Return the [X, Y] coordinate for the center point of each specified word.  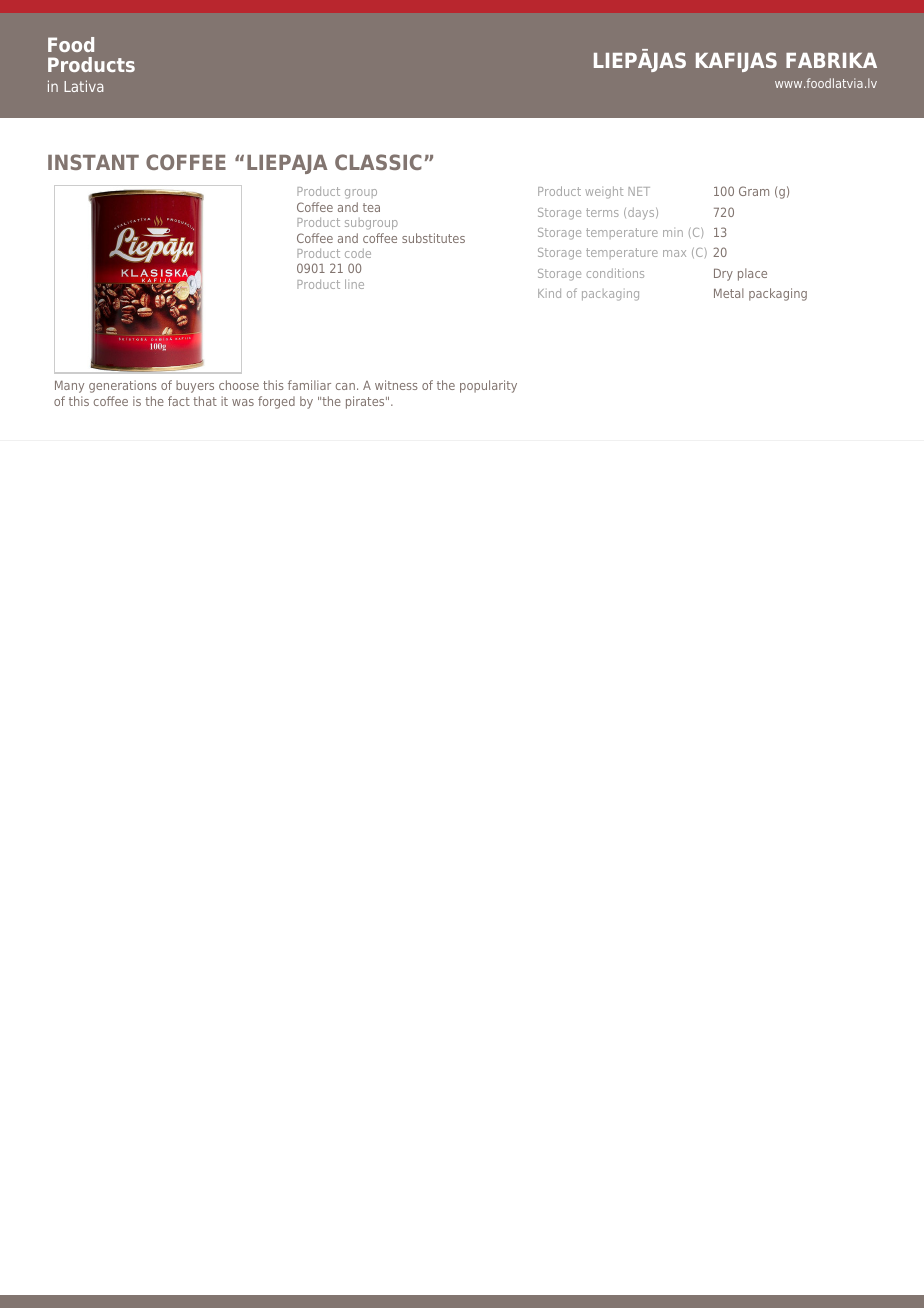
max [674, 253]
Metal [729, 293]
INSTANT [93, 162]
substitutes [433, 238]
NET [639, 191]
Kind [549, 293]
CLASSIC [378, 162]
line [354, 284]
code [358, 253]
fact [179, 401]
